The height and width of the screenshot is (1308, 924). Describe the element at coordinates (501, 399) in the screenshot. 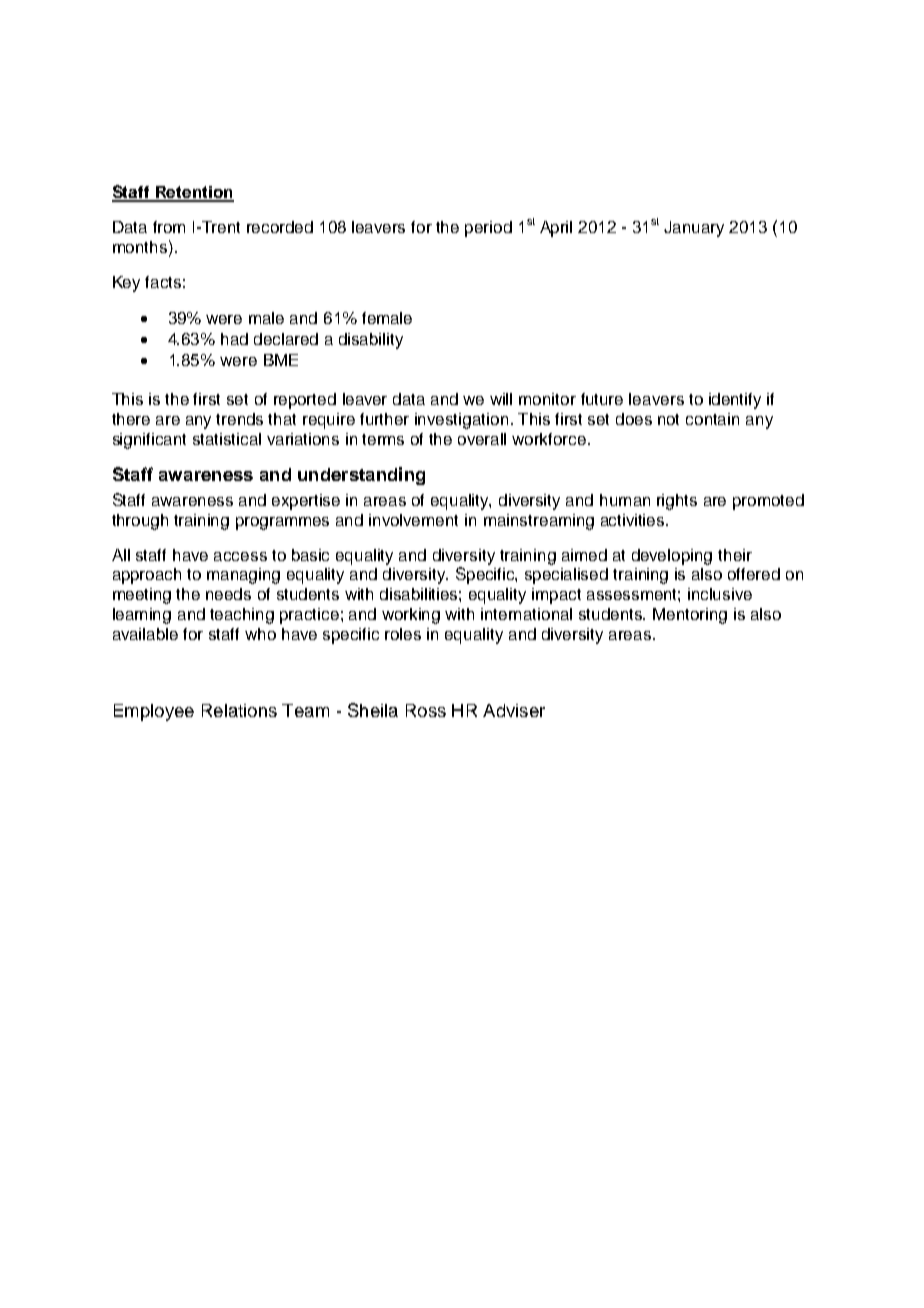

I see `will` at that location.
